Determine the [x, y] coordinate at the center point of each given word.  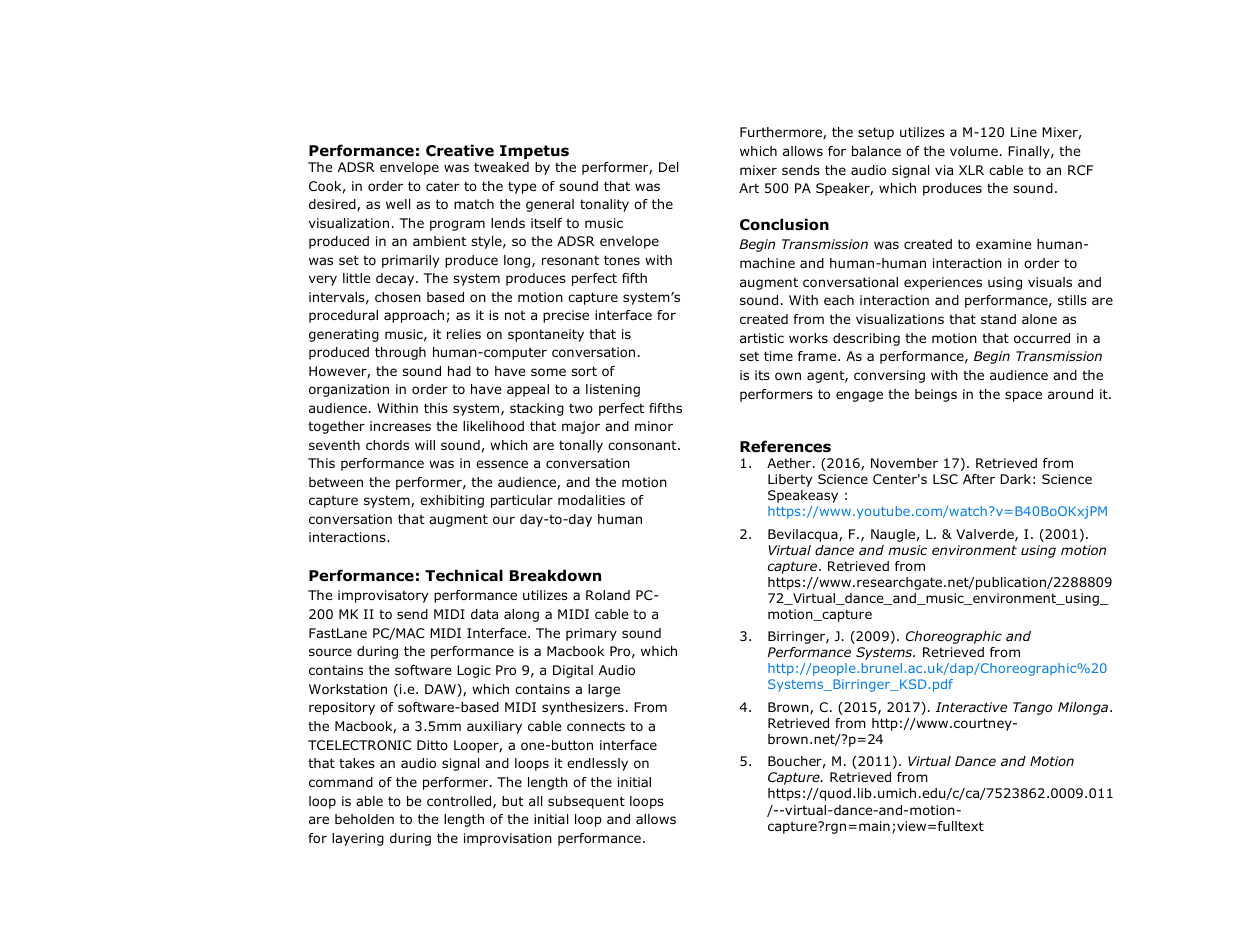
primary [591, 634]
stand [998, 319]
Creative [460, 150]
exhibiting [452, 501]
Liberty [790, 480]
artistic [762, 338]
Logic [474, 671]
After [979, 479]
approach [414, 316]
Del [668, 167]
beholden [364, 819]
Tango [1032, 708]
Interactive [971, 707]
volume [974, 151]
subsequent [586, 802]
